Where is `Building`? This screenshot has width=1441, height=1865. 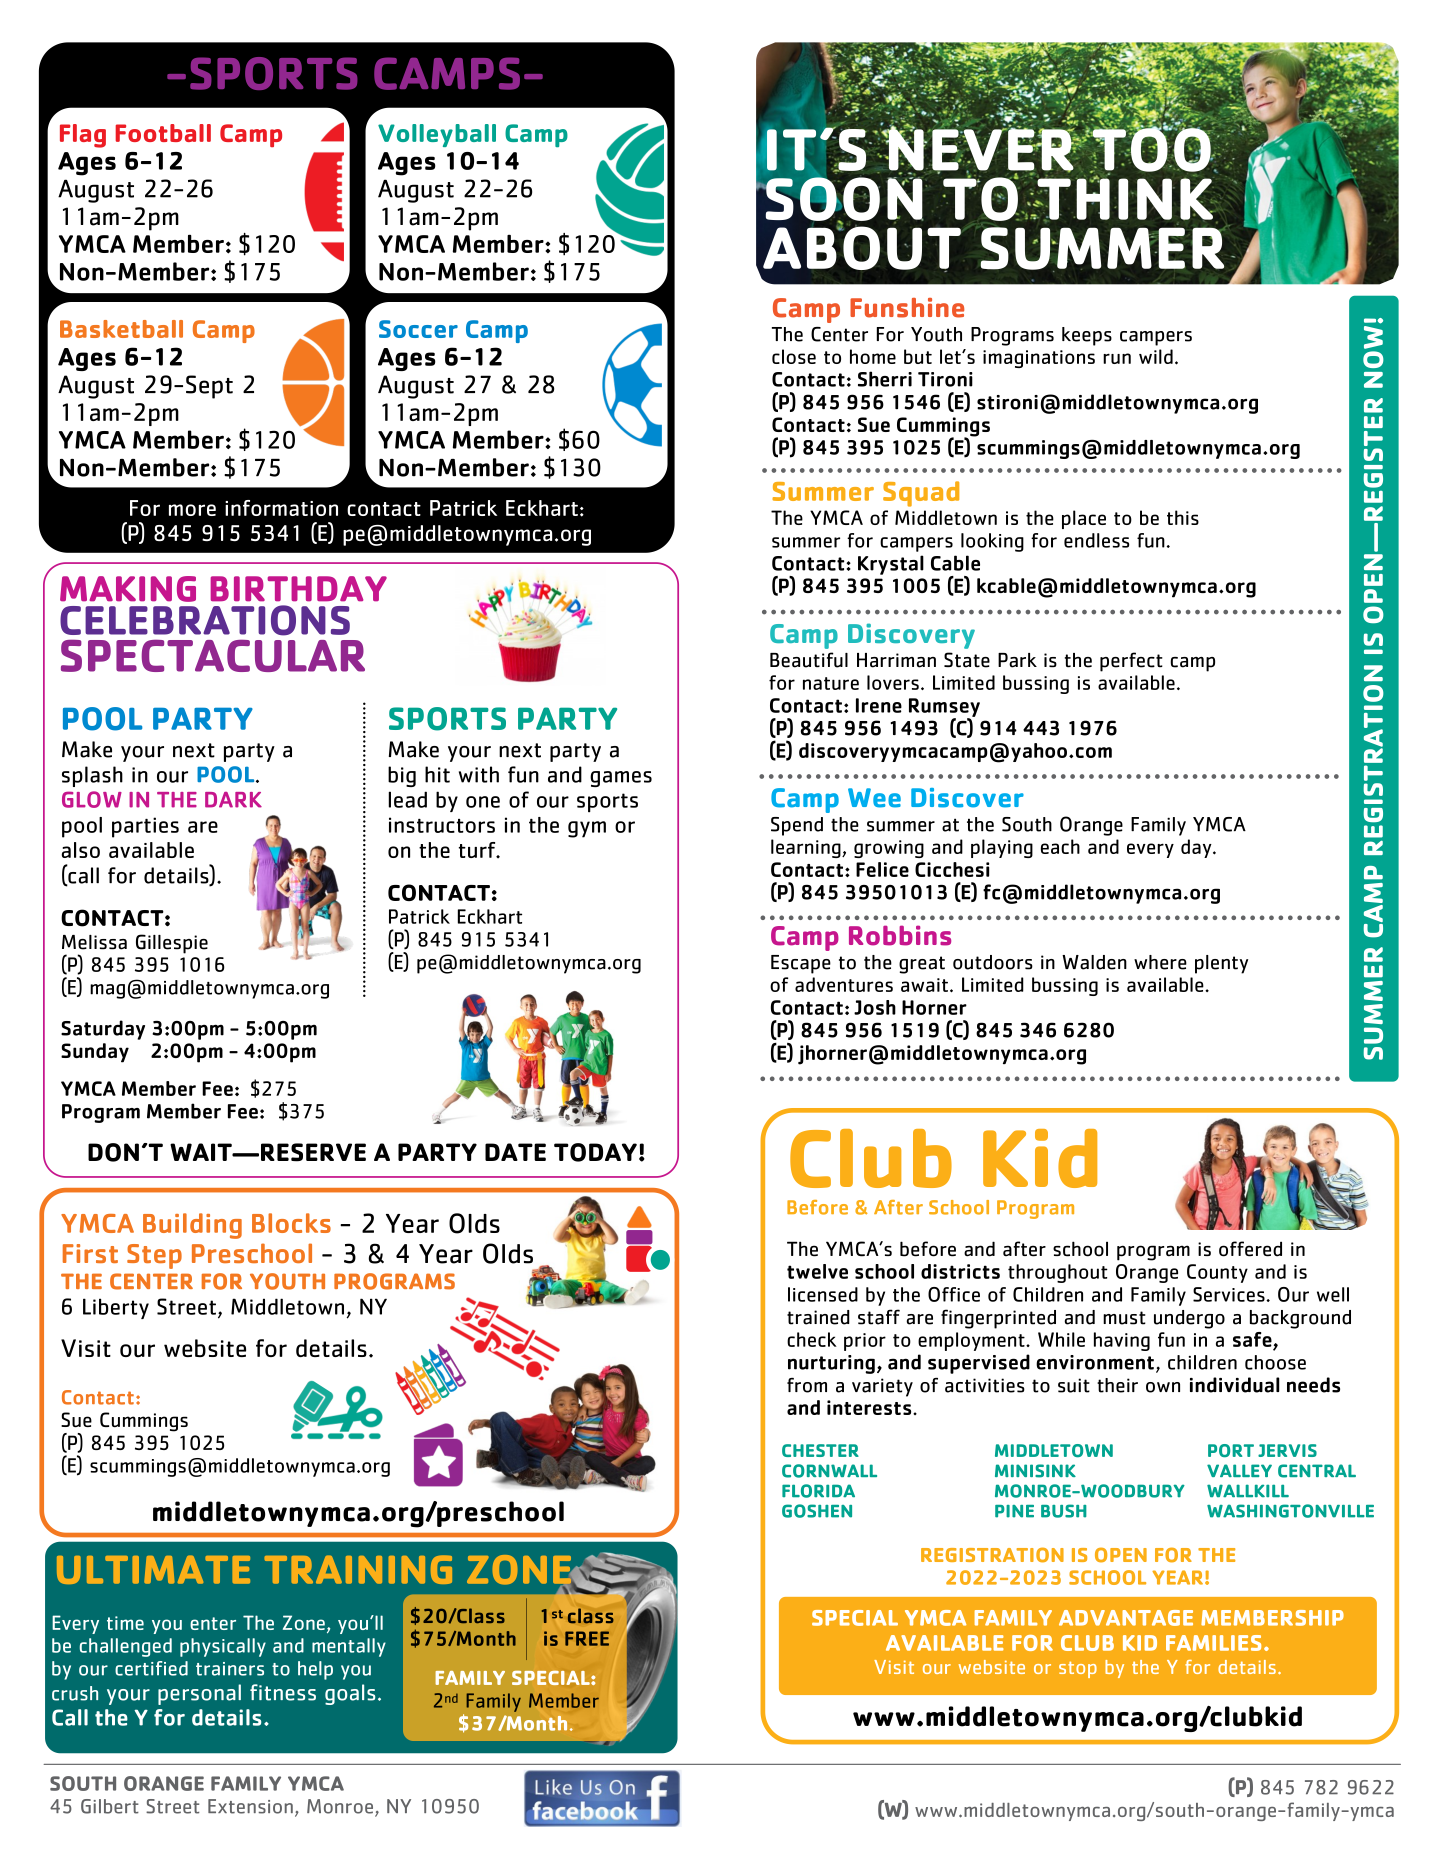
Building is located at coordinates (192, 1226).
